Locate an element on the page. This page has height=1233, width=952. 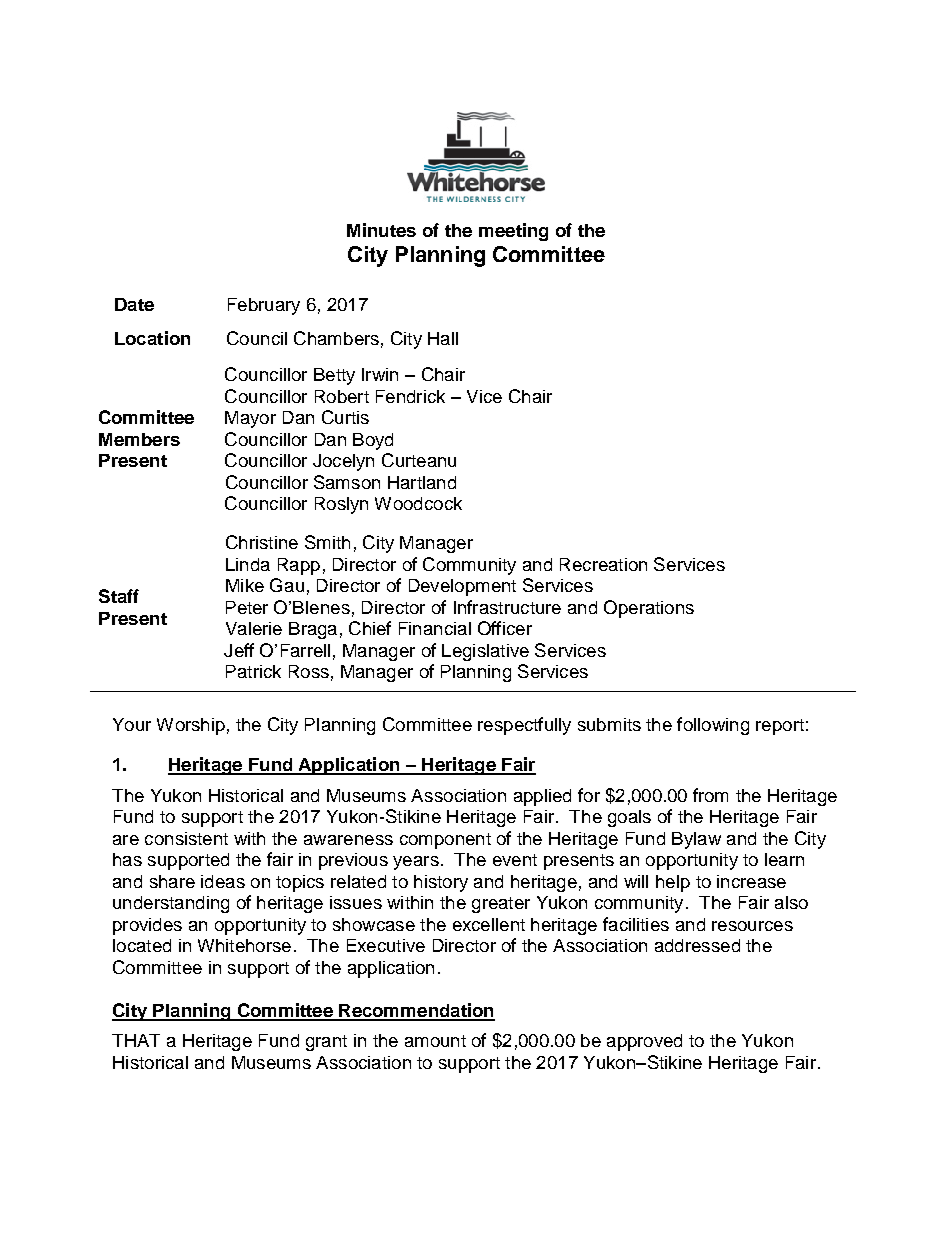
meeting is located at coordinates (513, 232).
